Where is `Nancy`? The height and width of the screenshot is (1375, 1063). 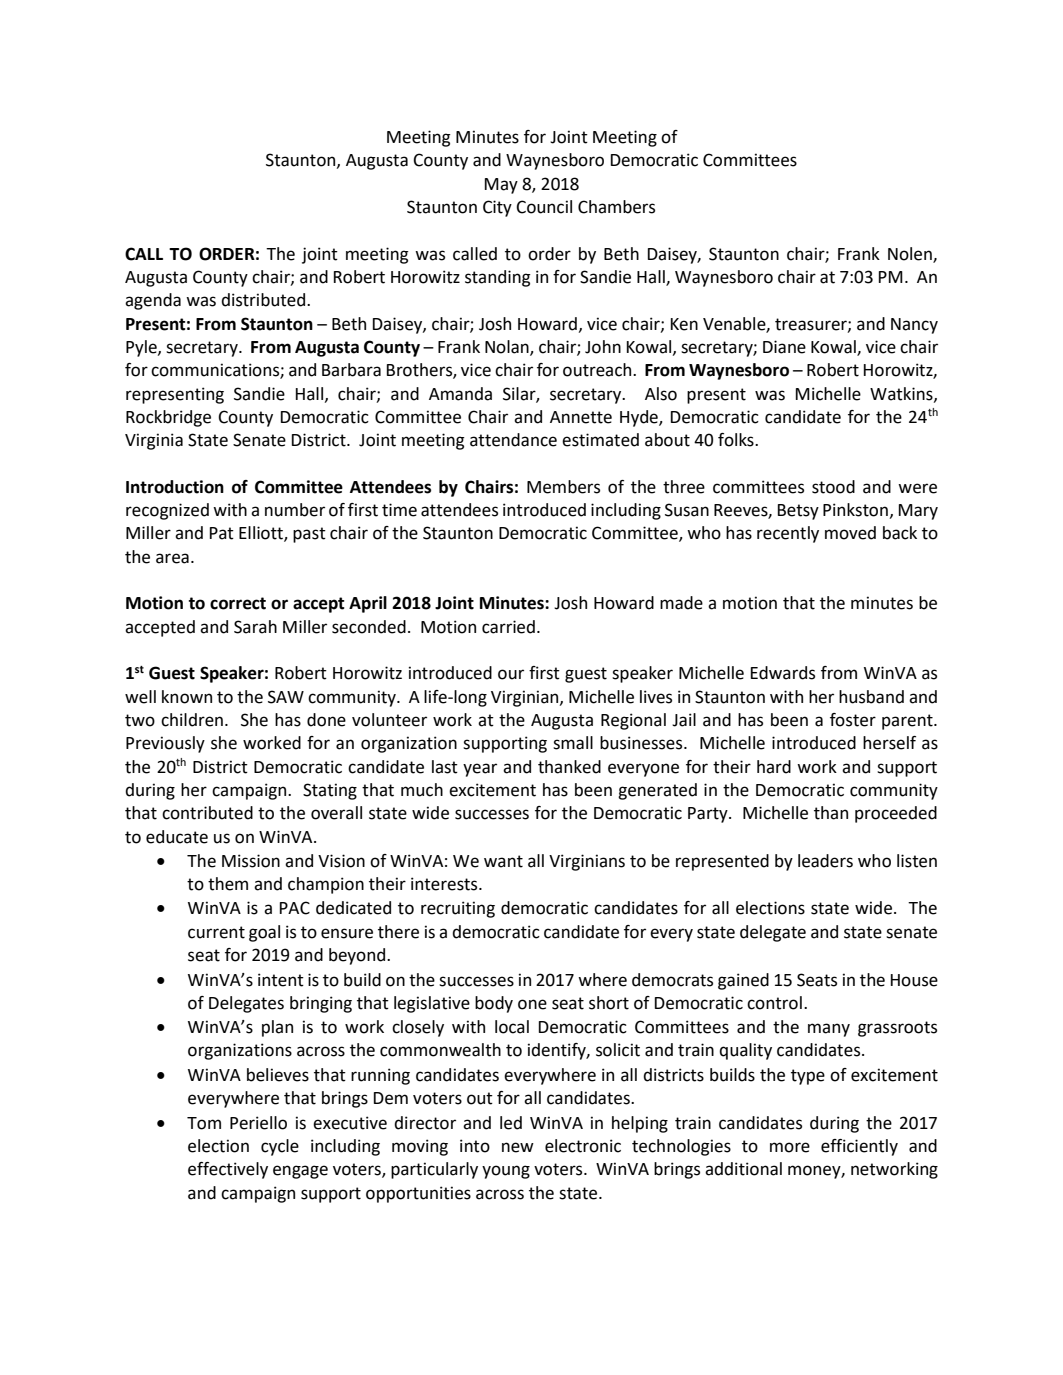 Nancy is located at coordinates (914, 326).
